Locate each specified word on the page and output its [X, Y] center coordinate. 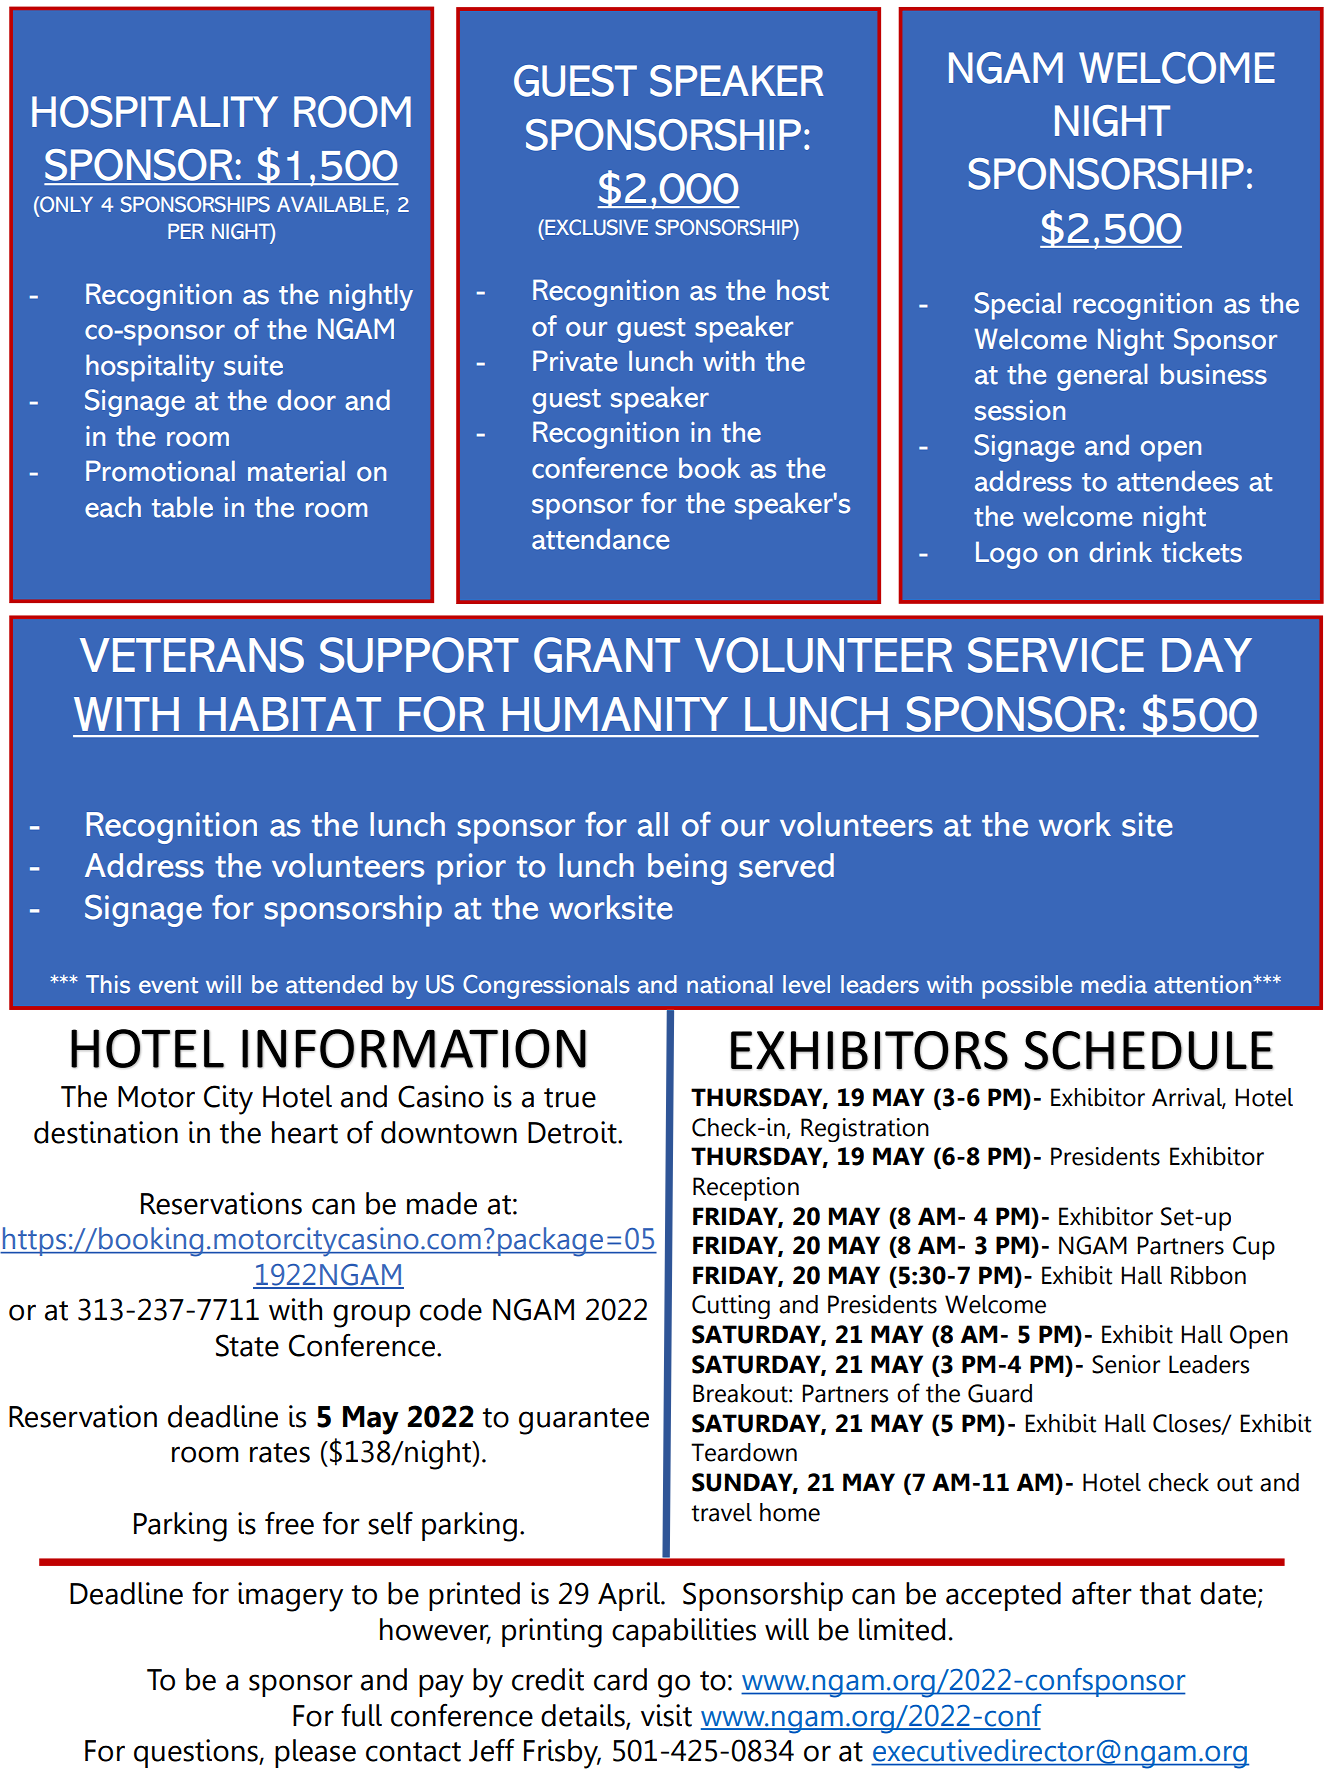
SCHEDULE [1148, 1051]
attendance [601, 539]
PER [186, 231]
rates [280, 1453]
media [1114, 984]
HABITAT [290, 714]
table [182, 507]
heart [305, 1132]
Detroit [573, 1132]
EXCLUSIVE [595, 227]
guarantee [584, 1421]
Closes [1188, 1424]
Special [1018, 306]
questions [197, 1753]
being [687, 869]
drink [1120, 552]
